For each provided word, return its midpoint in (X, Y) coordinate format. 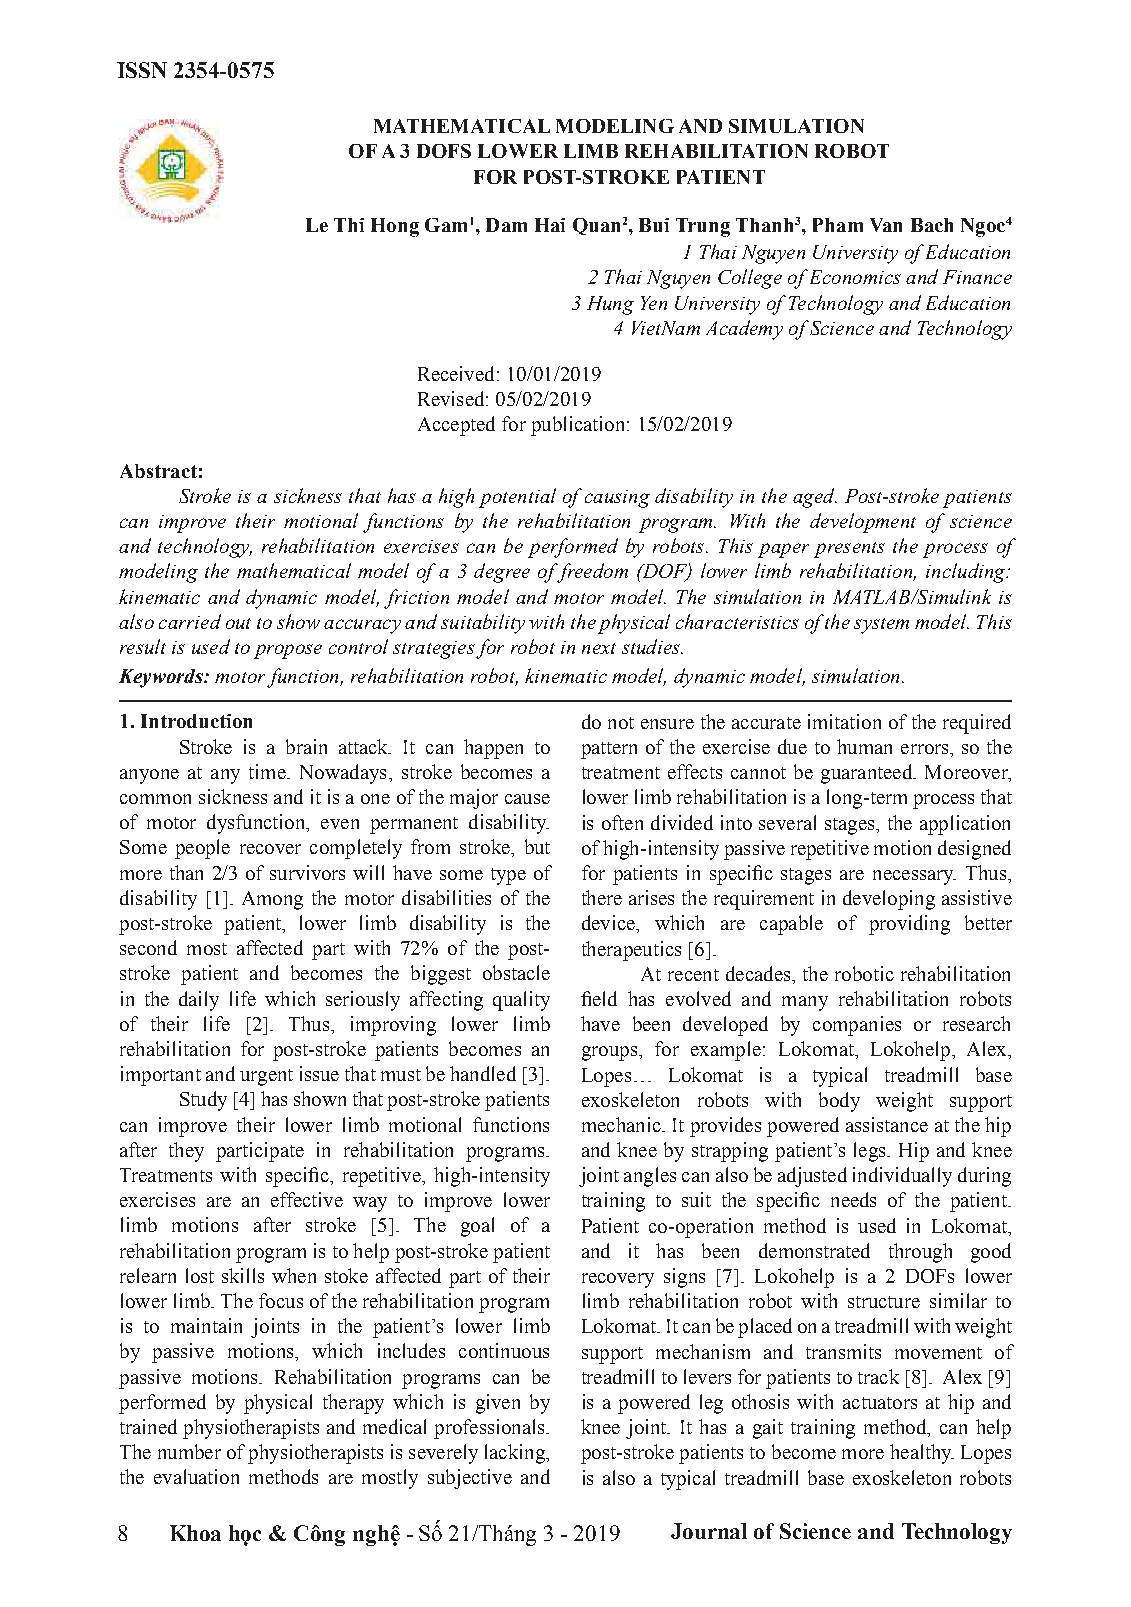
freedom (591, 573)
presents (849, 550)
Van (886, 225)
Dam (506, 225)
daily (199, 1001)
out (238, 623)
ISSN (142, 70)
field (599, 998)
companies (857, 1026)
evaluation (196, 1476)
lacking (516, 1454)
